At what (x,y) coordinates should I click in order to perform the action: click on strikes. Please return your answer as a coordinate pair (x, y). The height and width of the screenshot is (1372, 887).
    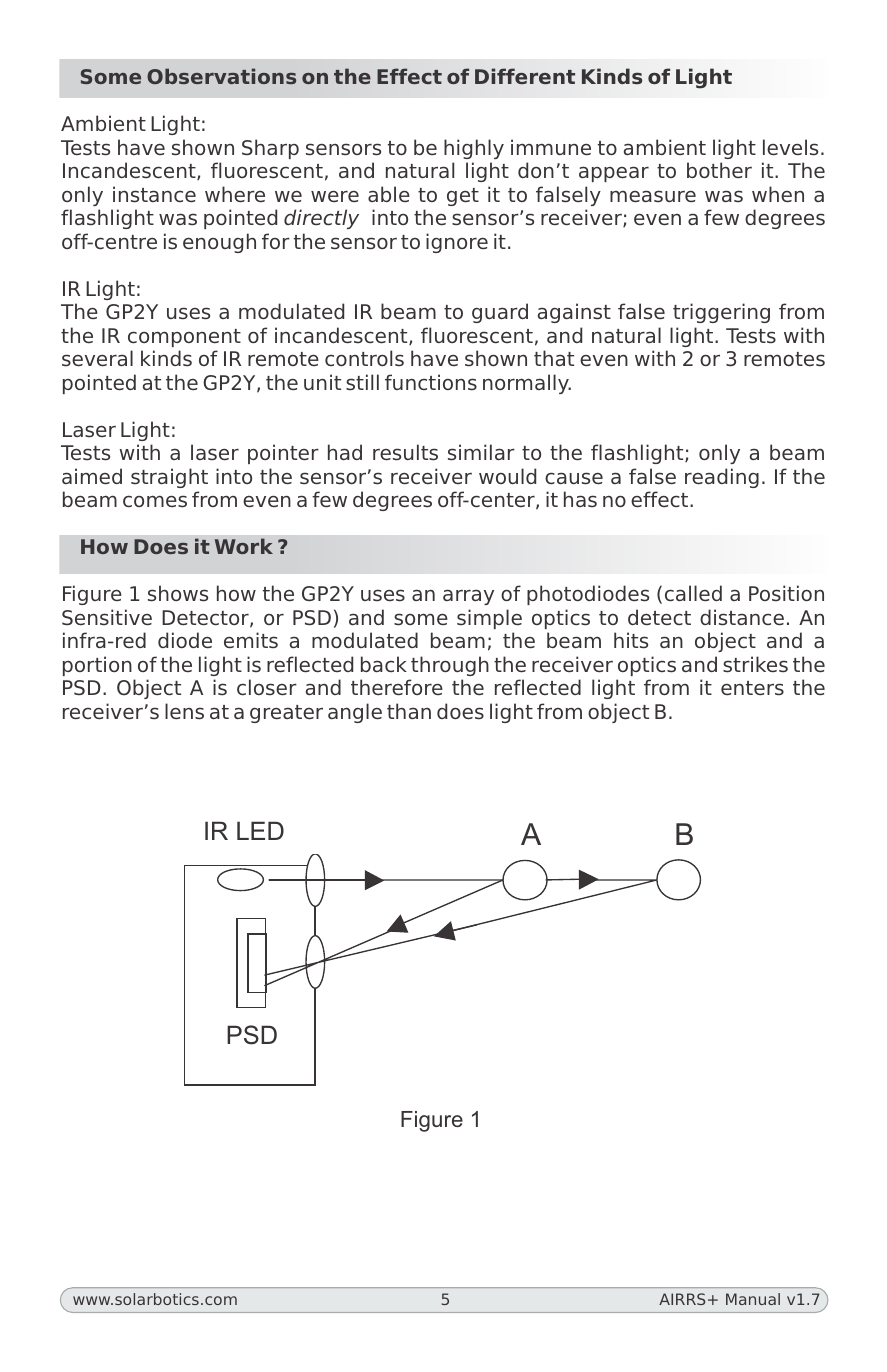
    Looking at the image, I should click on (755, 664).
